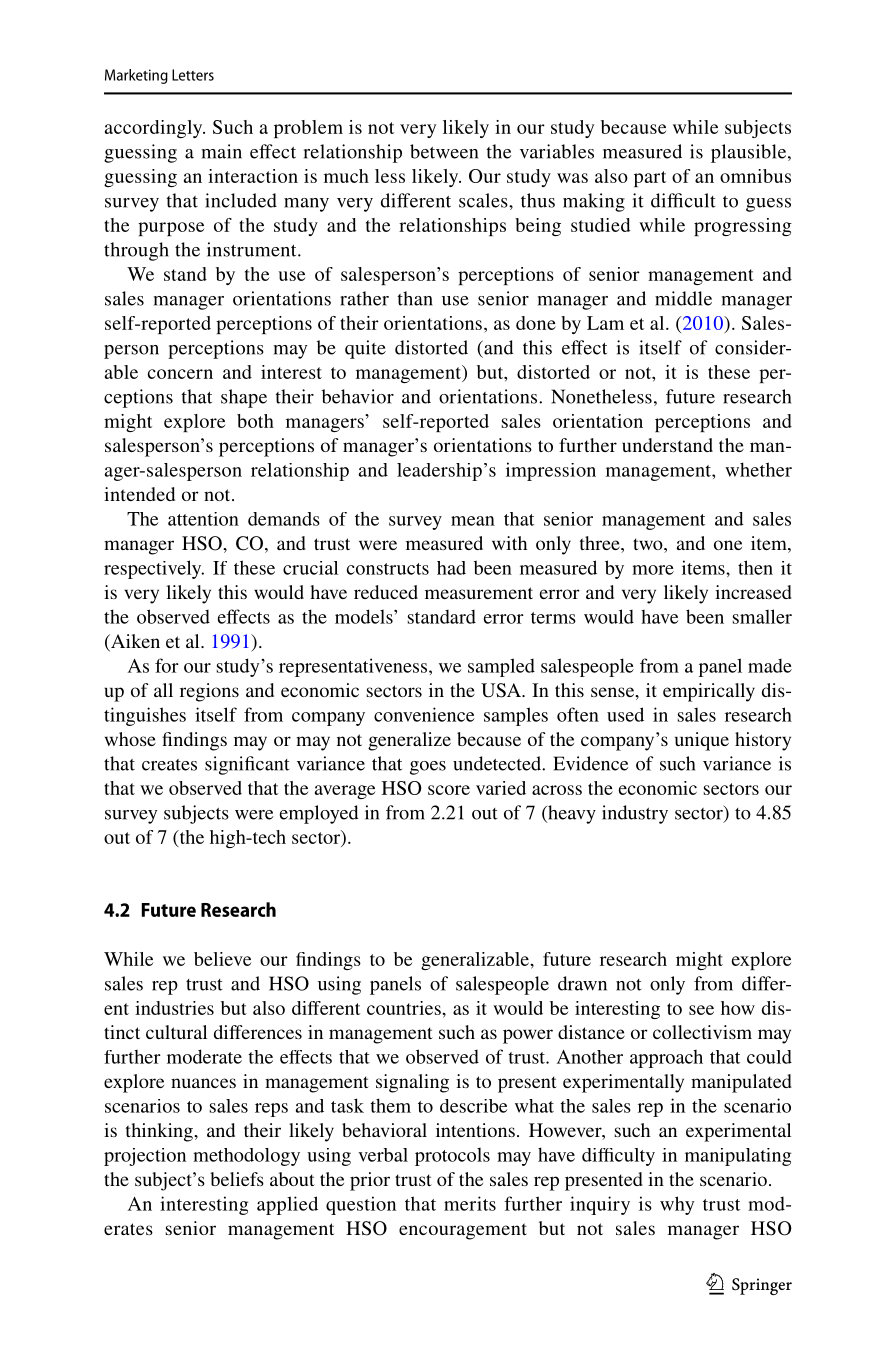  Describe the element at coordinates (683, 298) in the screenshot. I see `middle` at that location.
